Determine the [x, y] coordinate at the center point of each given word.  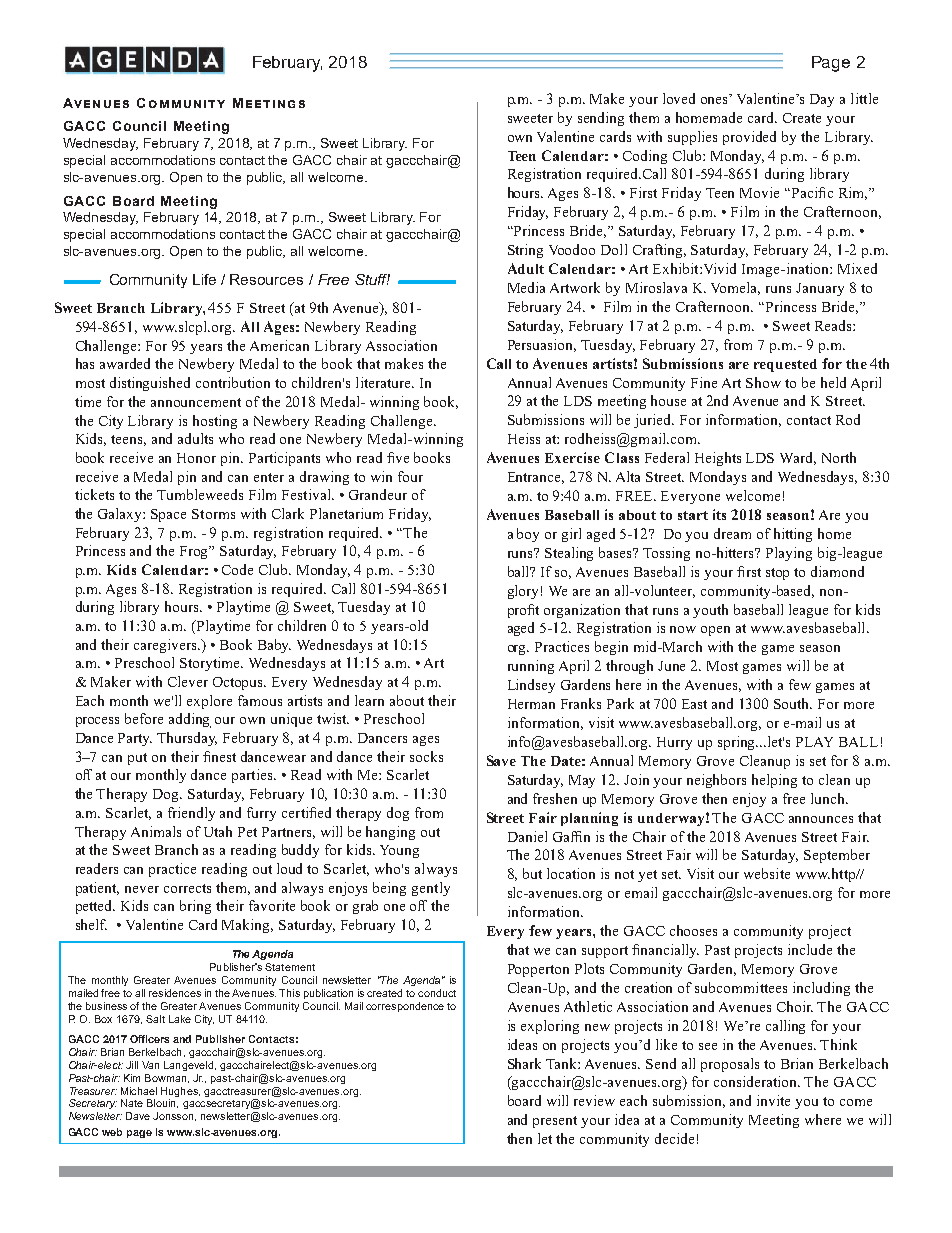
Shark [524, 1063]
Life [204, 279]
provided [749, 138]
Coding [645, 157]
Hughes [180, 1092]
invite [773, 1100]
